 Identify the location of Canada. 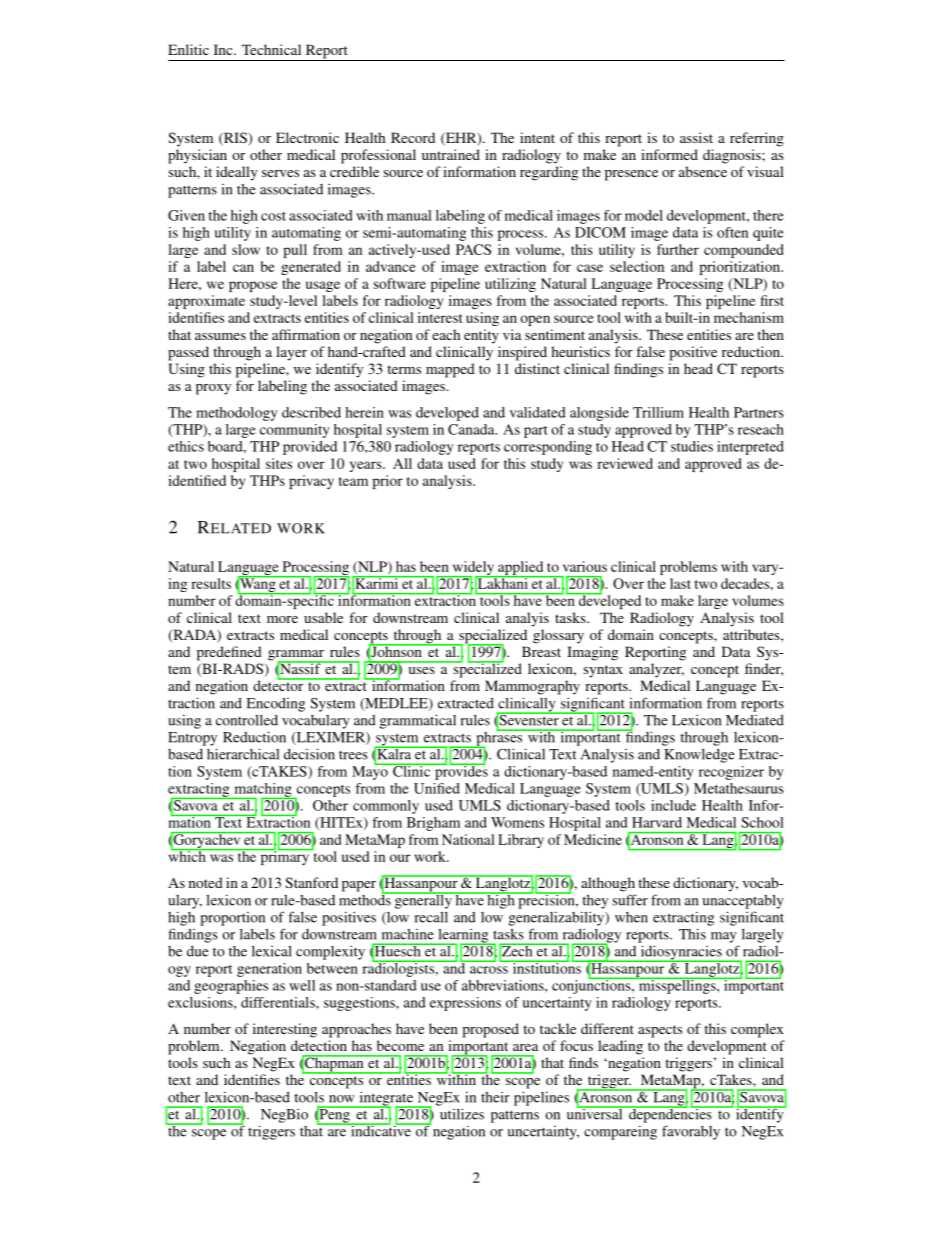
(472, 429).
